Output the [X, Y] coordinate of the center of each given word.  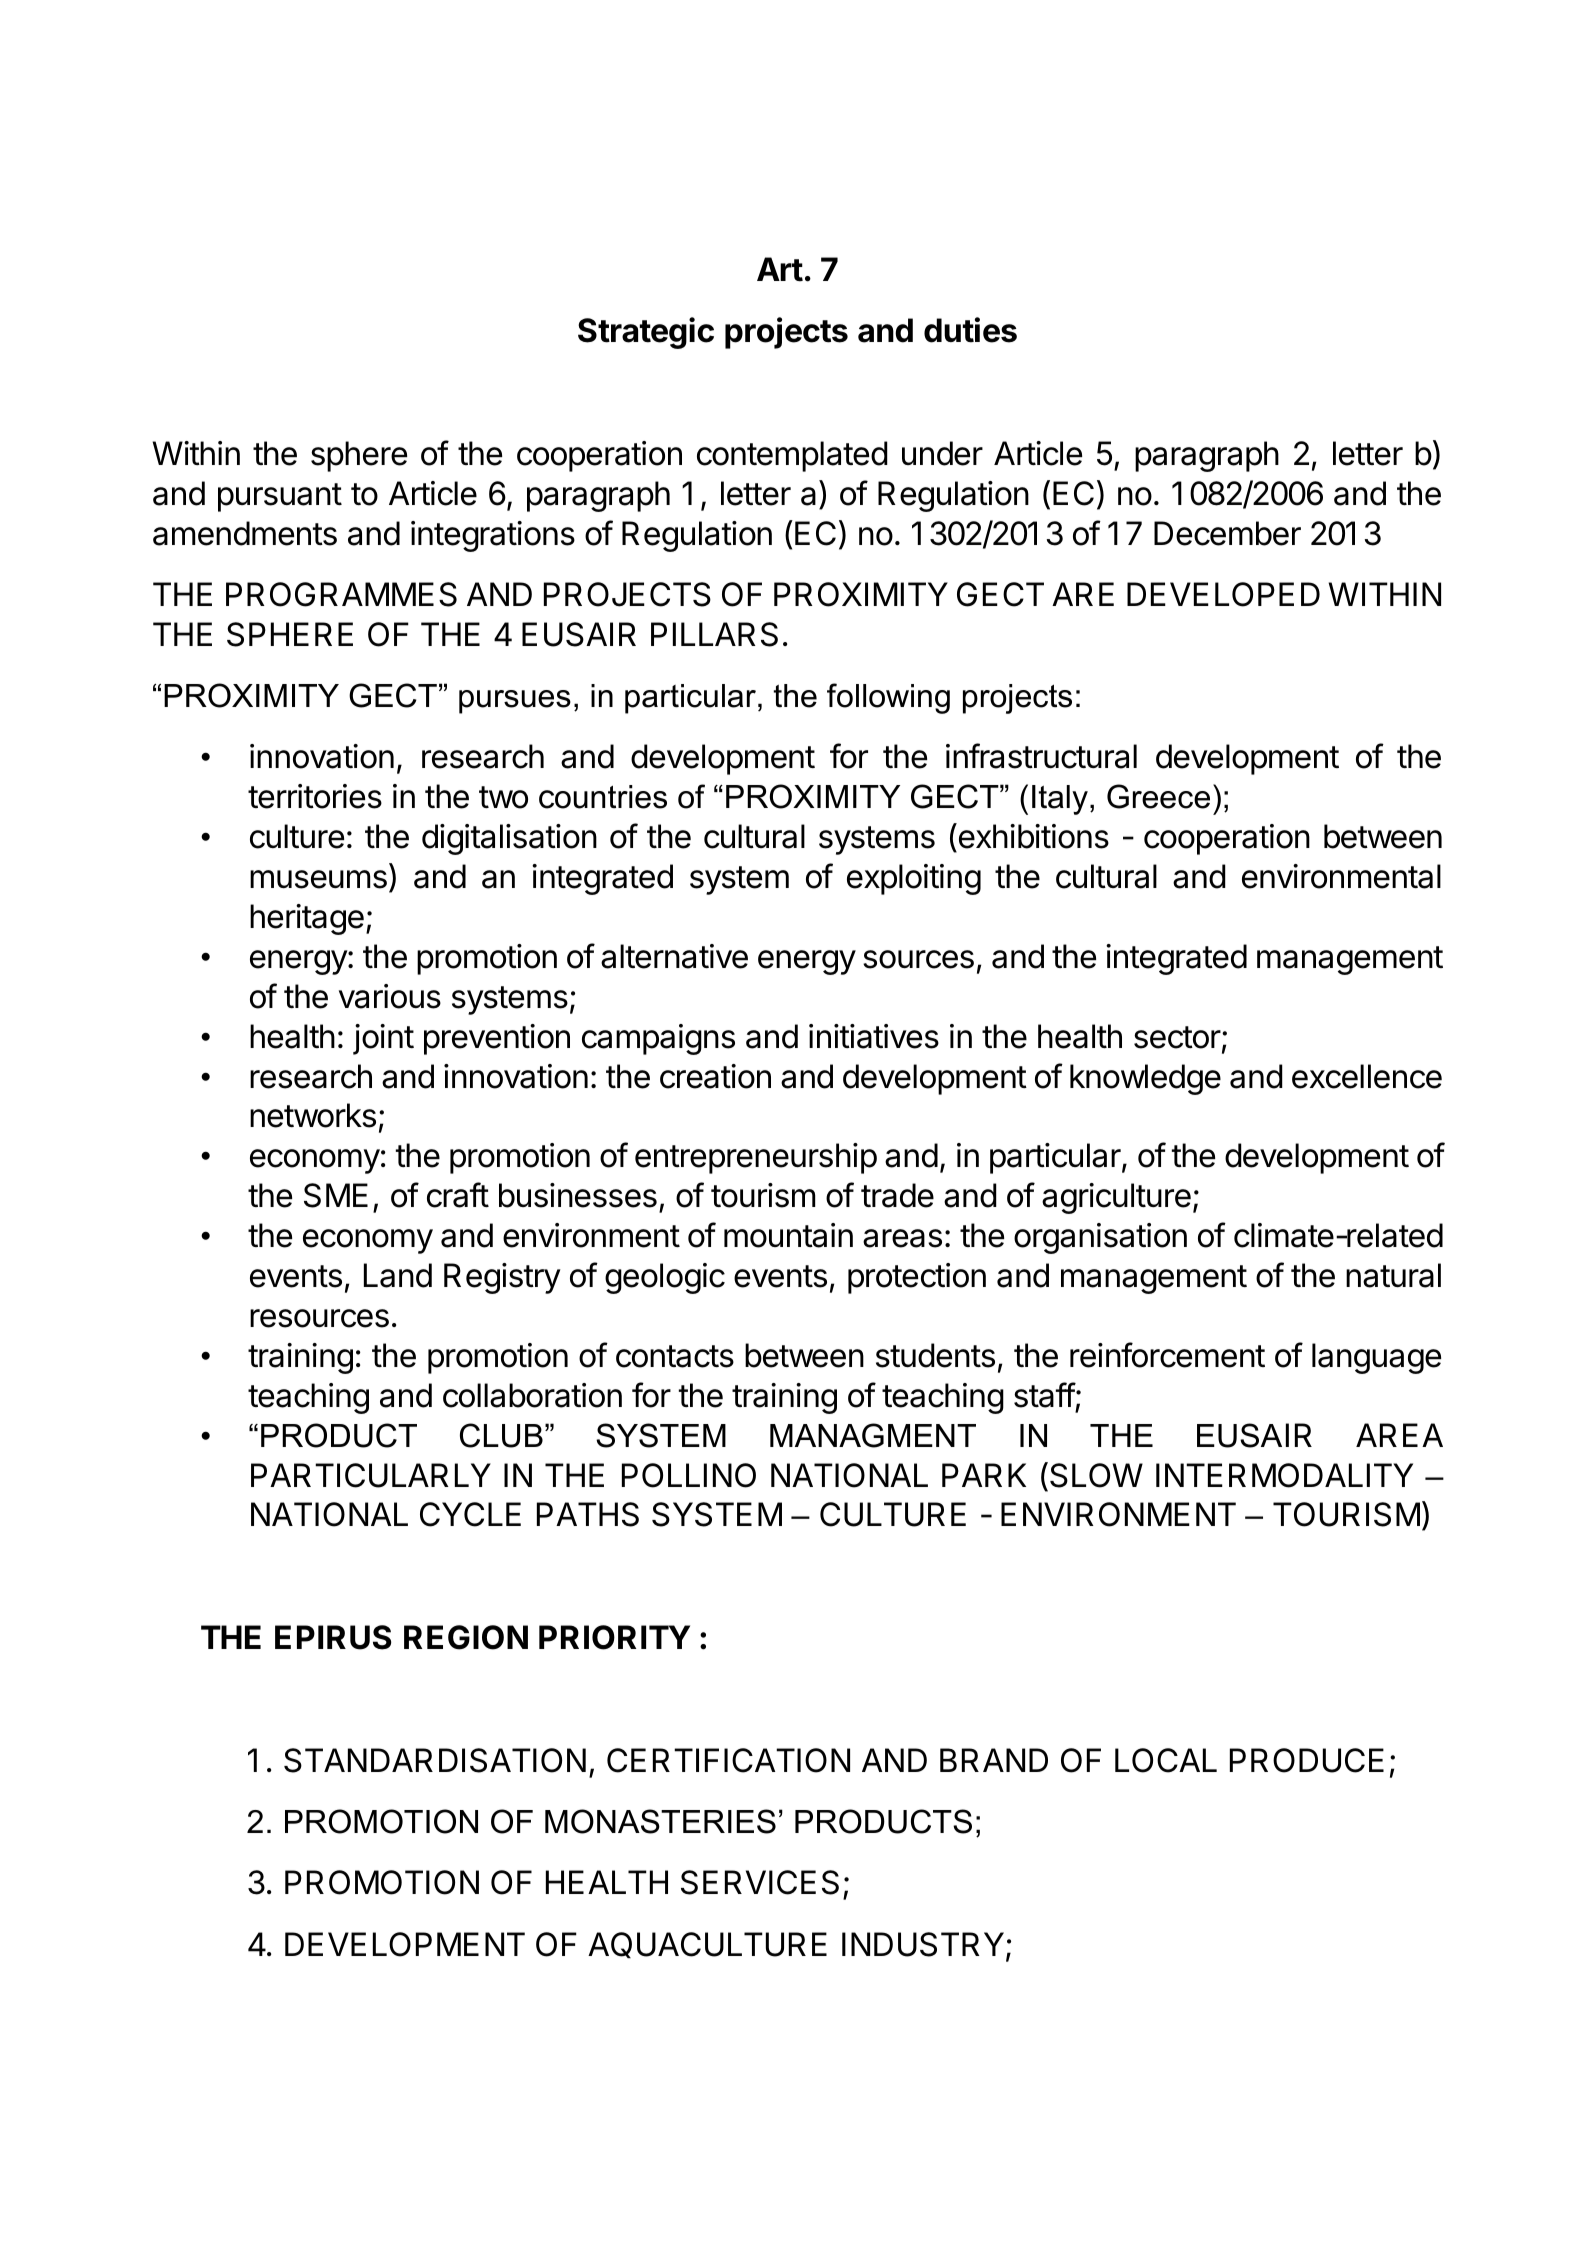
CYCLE [470, 1514]
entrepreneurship [756, 1158]
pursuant [280, 497]
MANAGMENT [873, 1435]
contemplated [792, 456]
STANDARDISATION [435, 1760]
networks [313, 1115]
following [888, 698]
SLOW [1096, 1475]
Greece [1158, 796]
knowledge [1145, 1079]
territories [315, 796]
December [1227, 533]
